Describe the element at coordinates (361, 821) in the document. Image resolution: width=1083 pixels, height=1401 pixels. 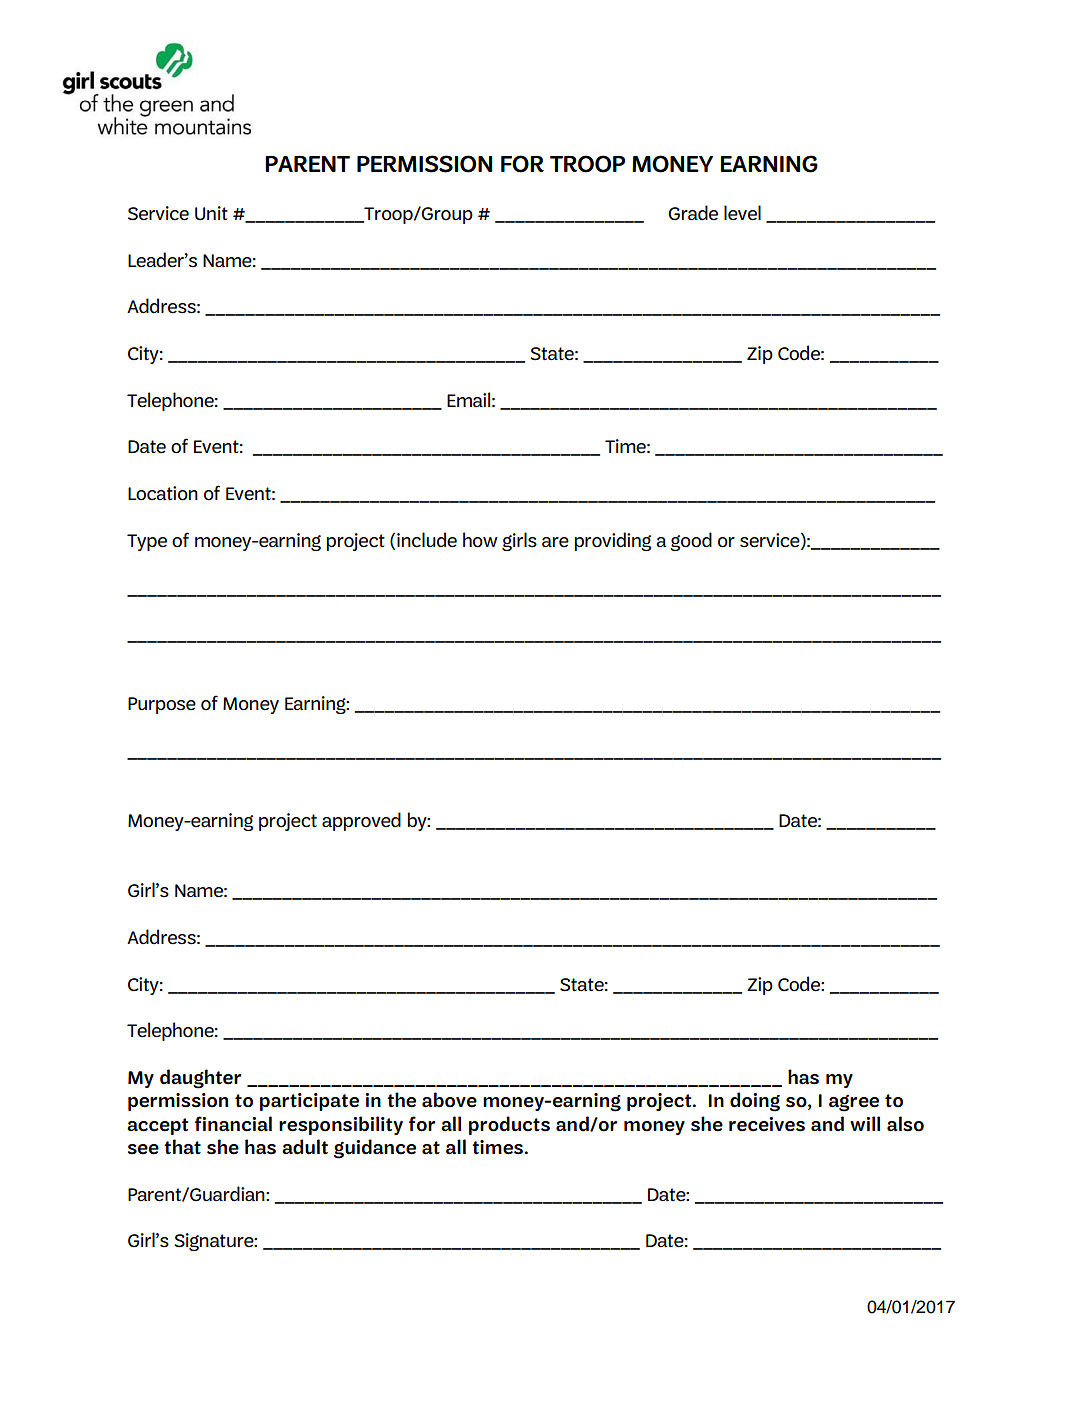
I see `approved` at that location.
